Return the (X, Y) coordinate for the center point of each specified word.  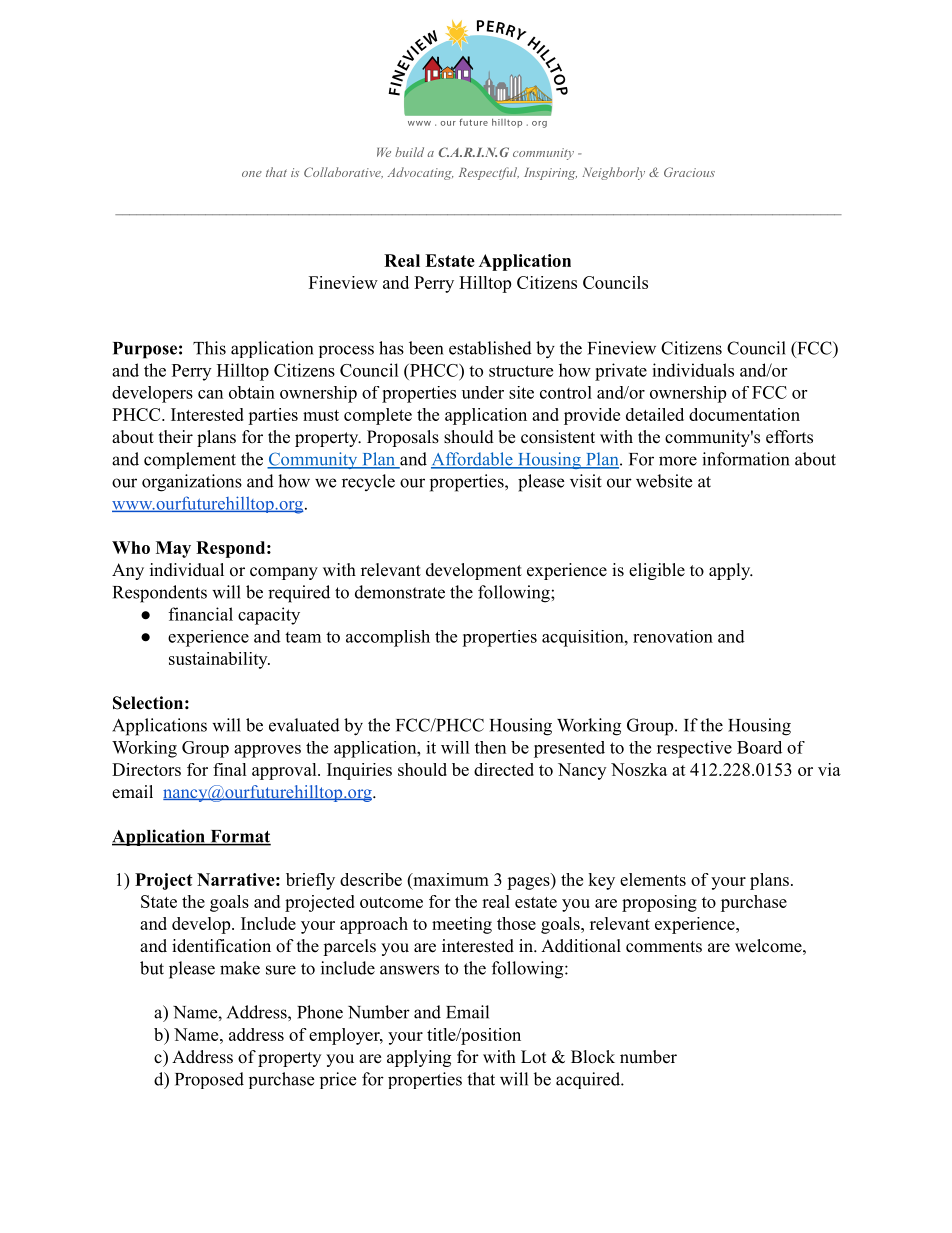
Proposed (209, 1080)
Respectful (489, 173)
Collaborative (343, 173)
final (230, 769)
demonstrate (400, 592)
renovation (673, 636)
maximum (450, 879)
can (210, 394)
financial (201, 614)
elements (653, 879)
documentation (744, 414)
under (483, 392)
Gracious (689, 172)
